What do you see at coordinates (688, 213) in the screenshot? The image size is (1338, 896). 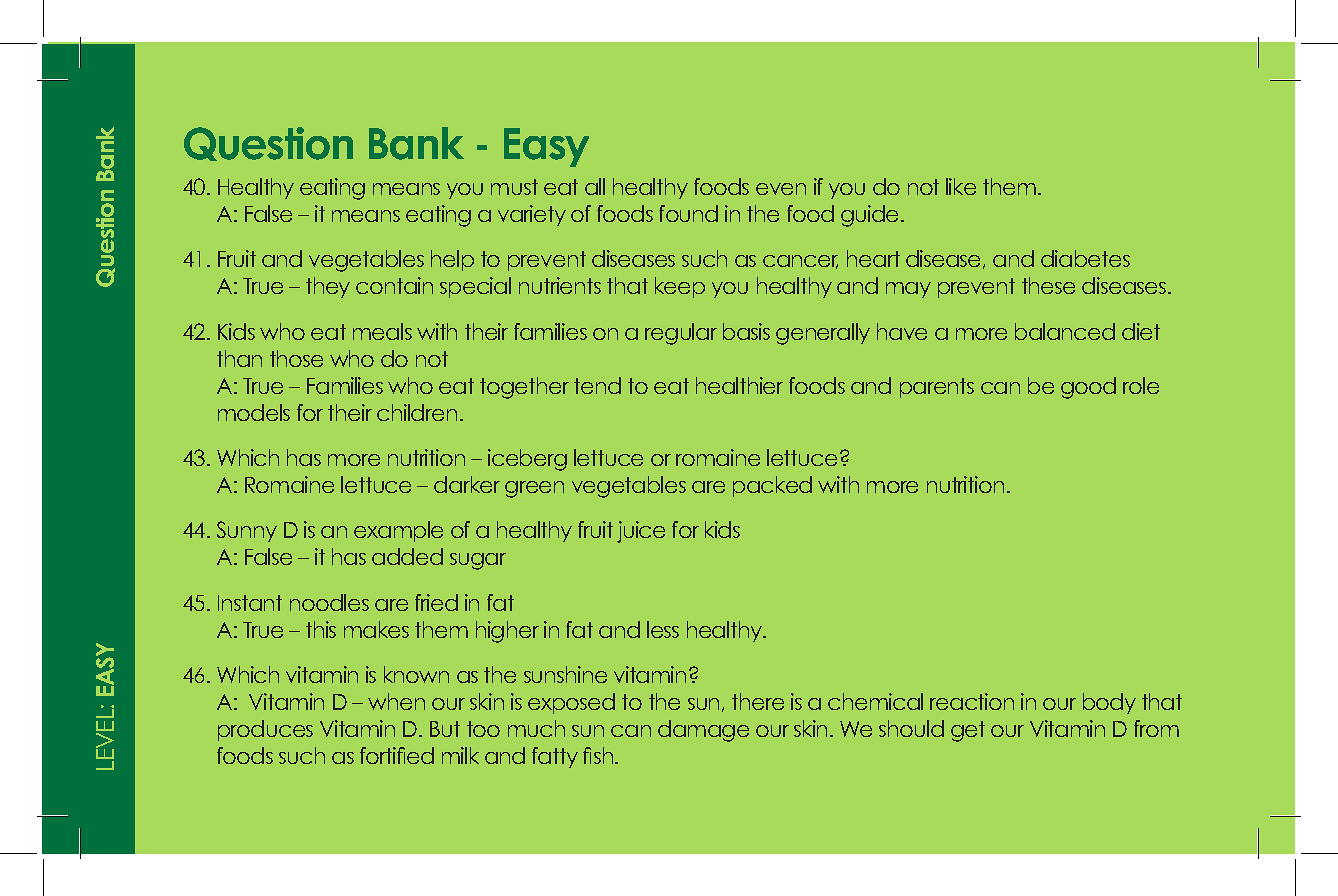 I see `found` at bounding box center [688, 213].
